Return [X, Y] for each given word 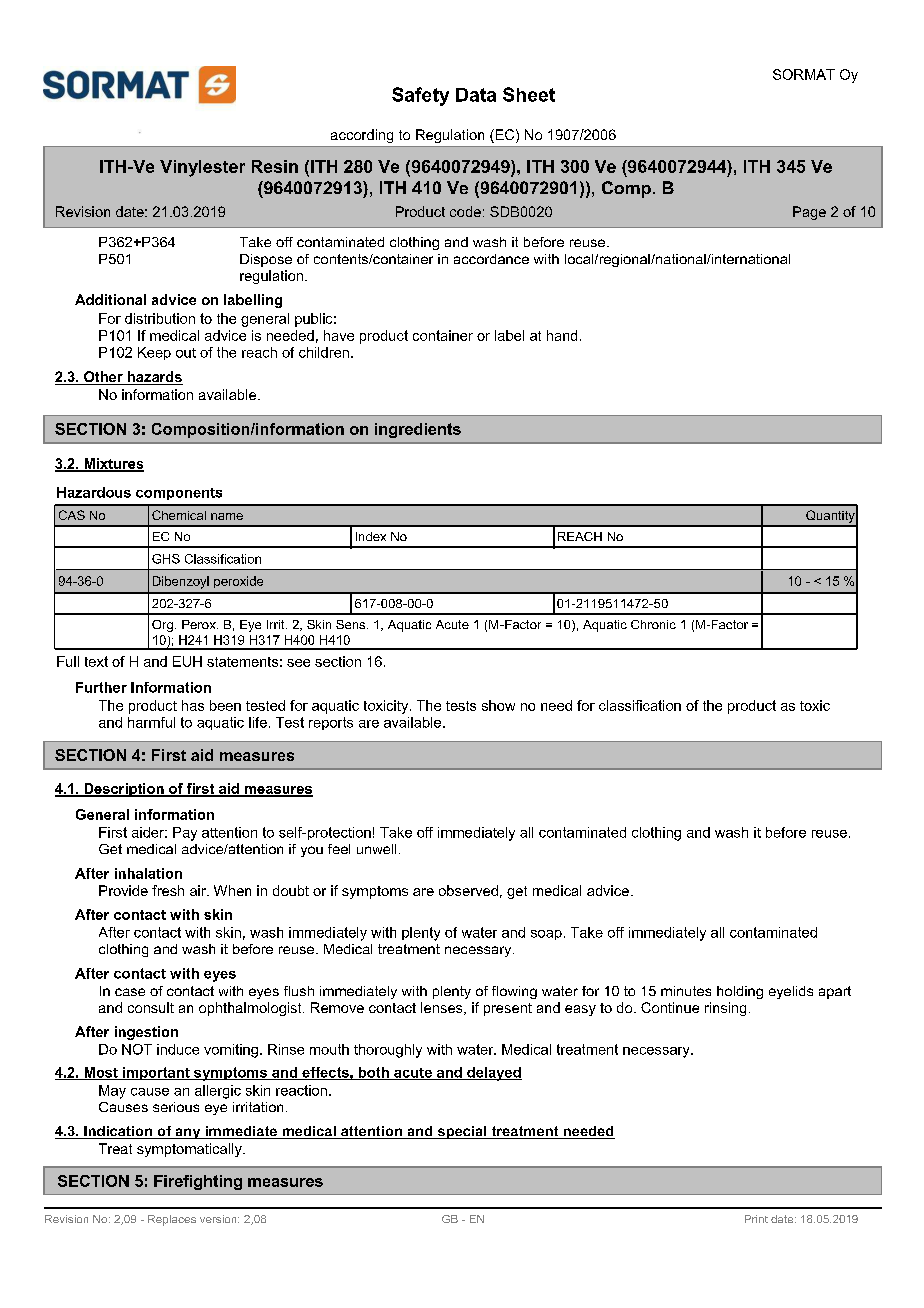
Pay [185, 834]
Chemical [179, 515]
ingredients [418, 430]
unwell [376, 849]
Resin [275, 166]
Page [809, 213]
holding [740, 992]
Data [476, 95]
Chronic [653, 624]
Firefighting [198, 1182]
